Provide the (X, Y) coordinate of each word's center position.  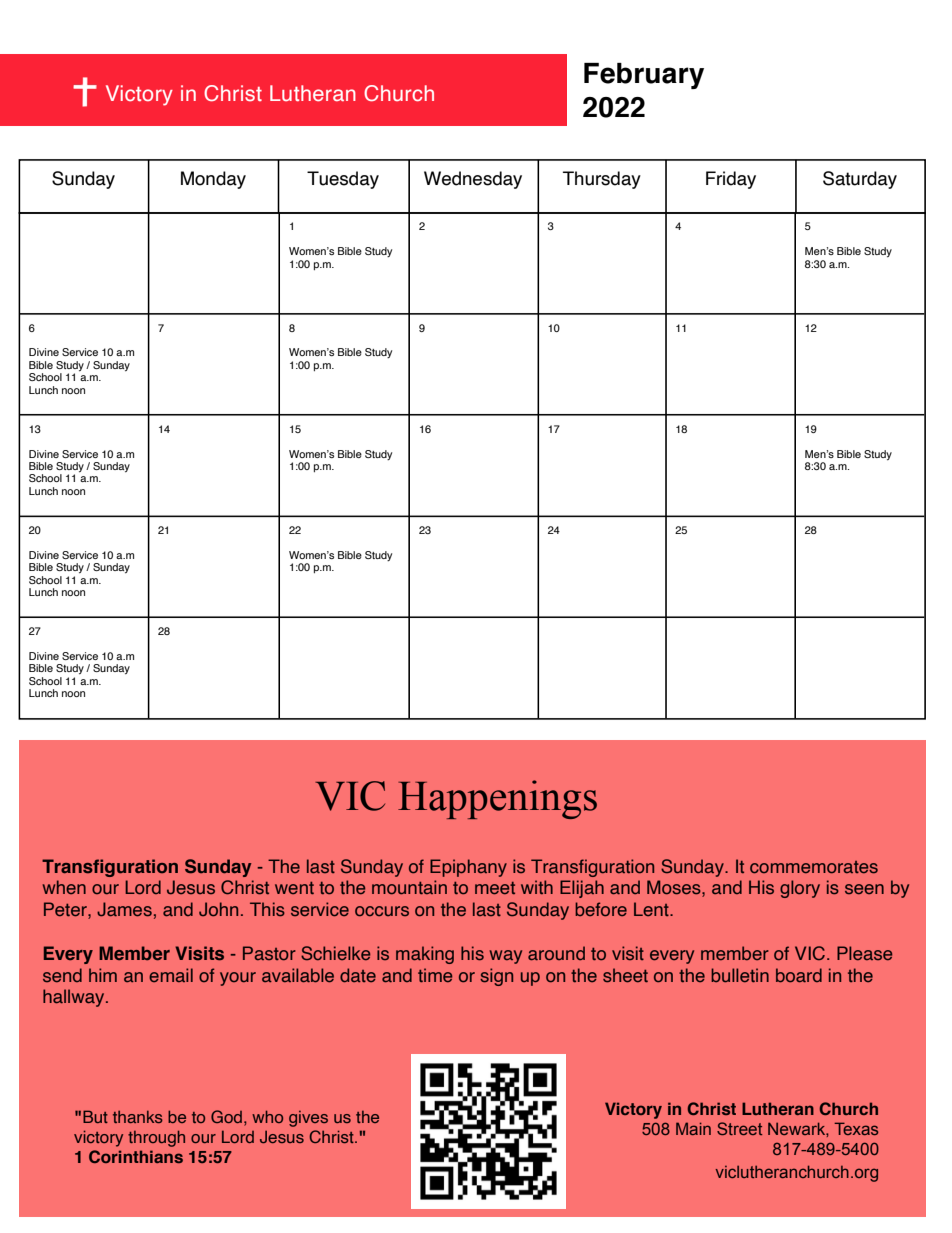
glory (800, 889)
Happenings (497, 799)
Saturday (860, 180)
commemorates (814, 867)
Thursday (602, 180)
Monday (213, 180)
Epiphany (468, 868)
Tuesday (343, 180)
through (156, 1138)
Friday (731, 180)
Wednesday (473, 180)
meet (495, 888)
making (425, 955)
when (64, 887)
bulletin (740, 975)
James (124, 909)
